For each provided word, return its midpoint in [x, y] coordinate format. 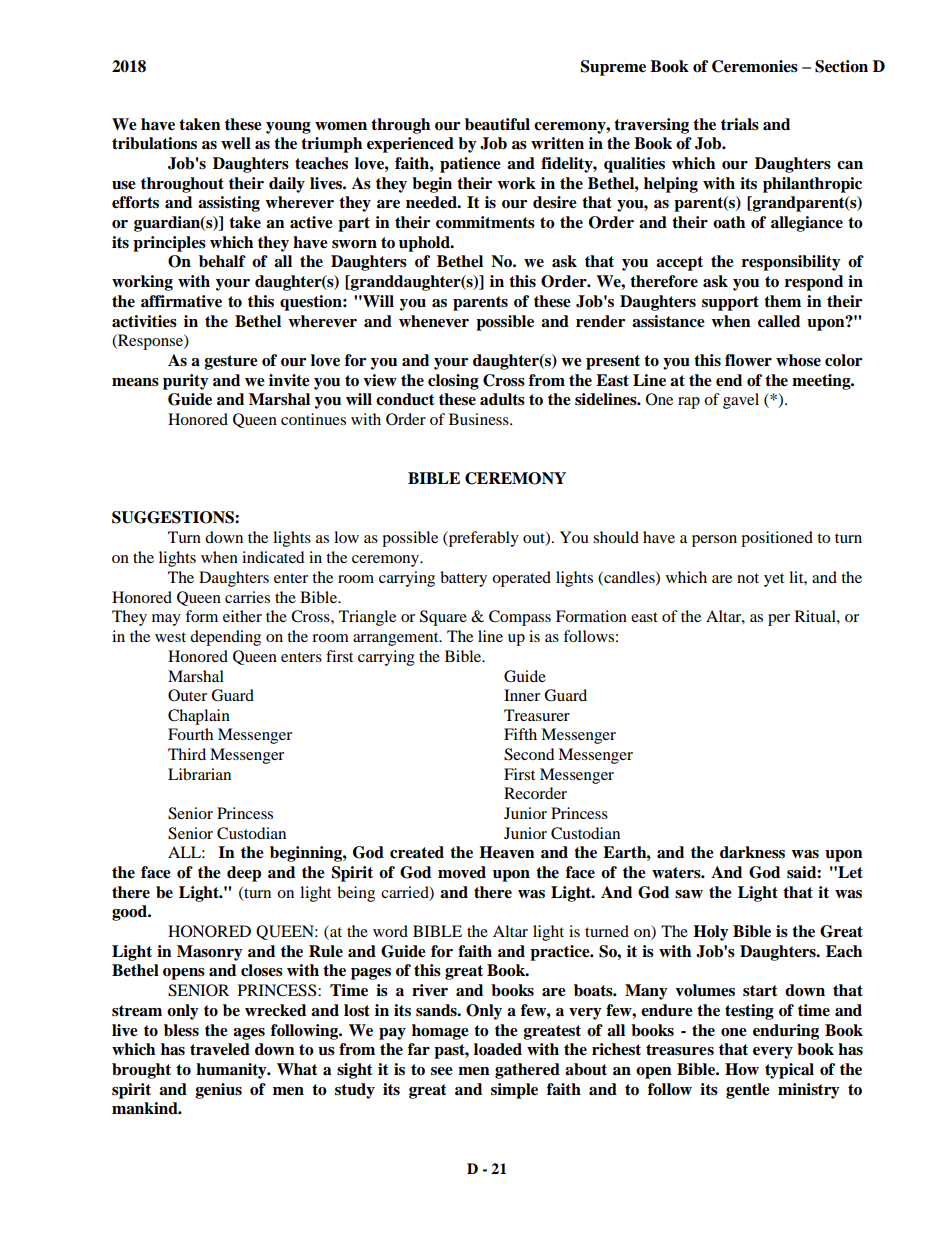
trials [740, 124]
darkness [752, 852]
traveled [220, 1049]
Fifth [520, 734]
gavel [741, 401]
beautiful [497, 124]
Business [480, 419]
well [236, 143]
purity [186, 382]
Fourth [190, 734]
